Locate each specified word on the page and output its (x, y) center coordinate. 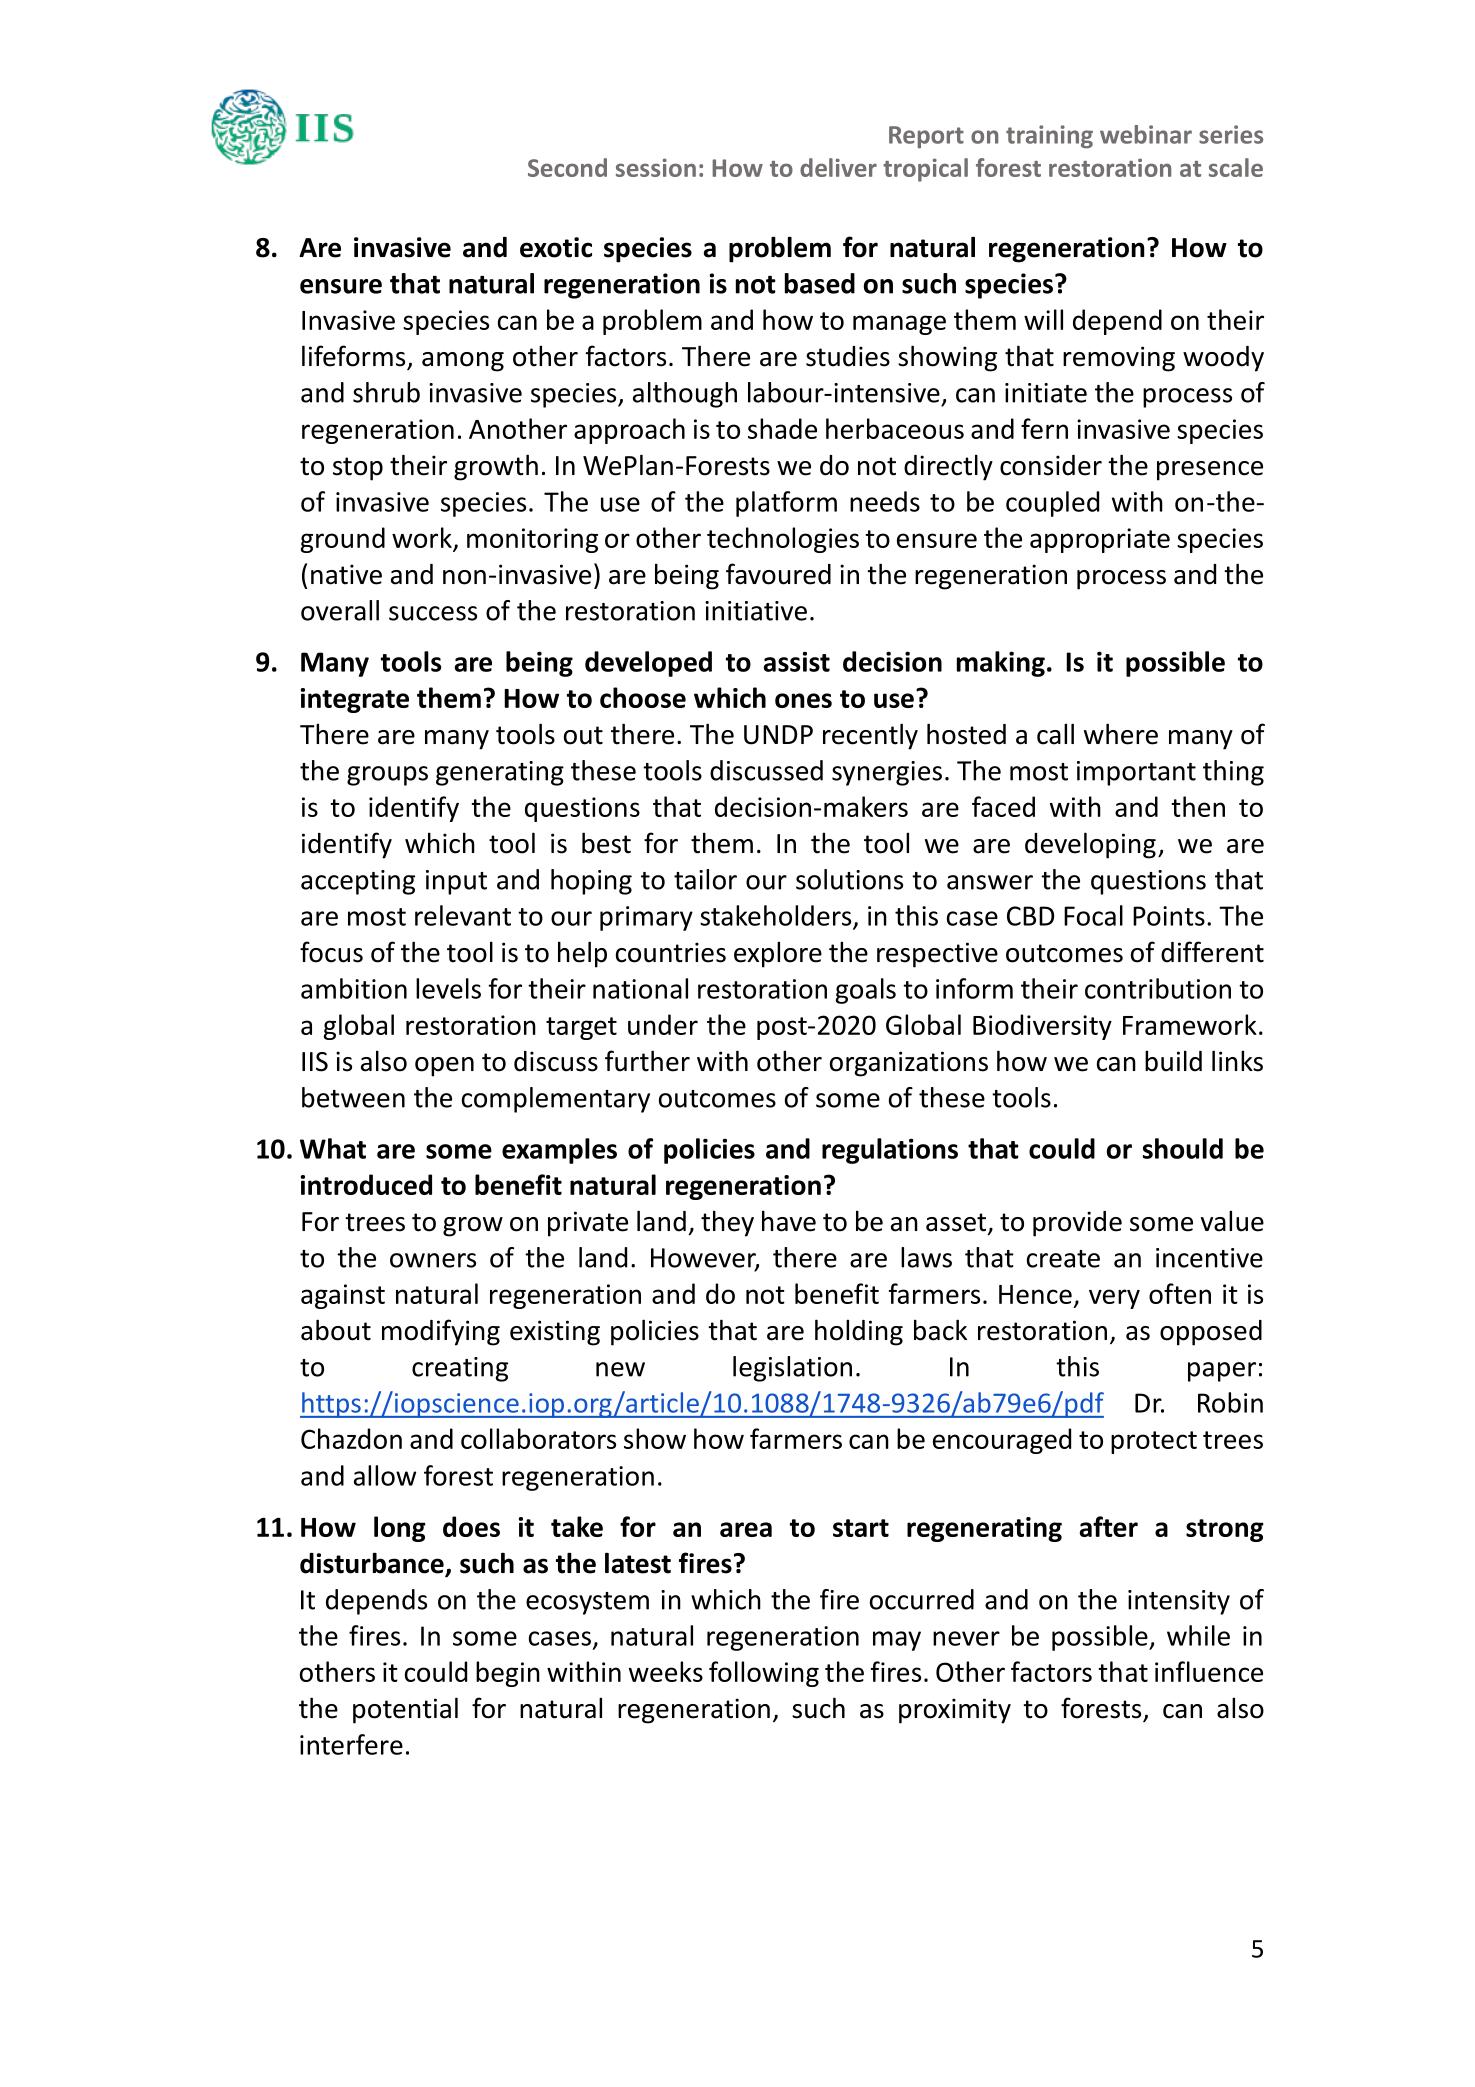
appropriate (1100, 540)
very (1114, 1299)
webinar (1146, 134)
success (433, 613)
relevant (463, 915)
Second (567, 167)
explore (778, 954)
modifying (441, 1332)
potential (405, 1710)
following (764, 1674)
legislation (792, 1369)
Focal (1093, 915)
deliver (838, 167)
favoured (778, 574)
